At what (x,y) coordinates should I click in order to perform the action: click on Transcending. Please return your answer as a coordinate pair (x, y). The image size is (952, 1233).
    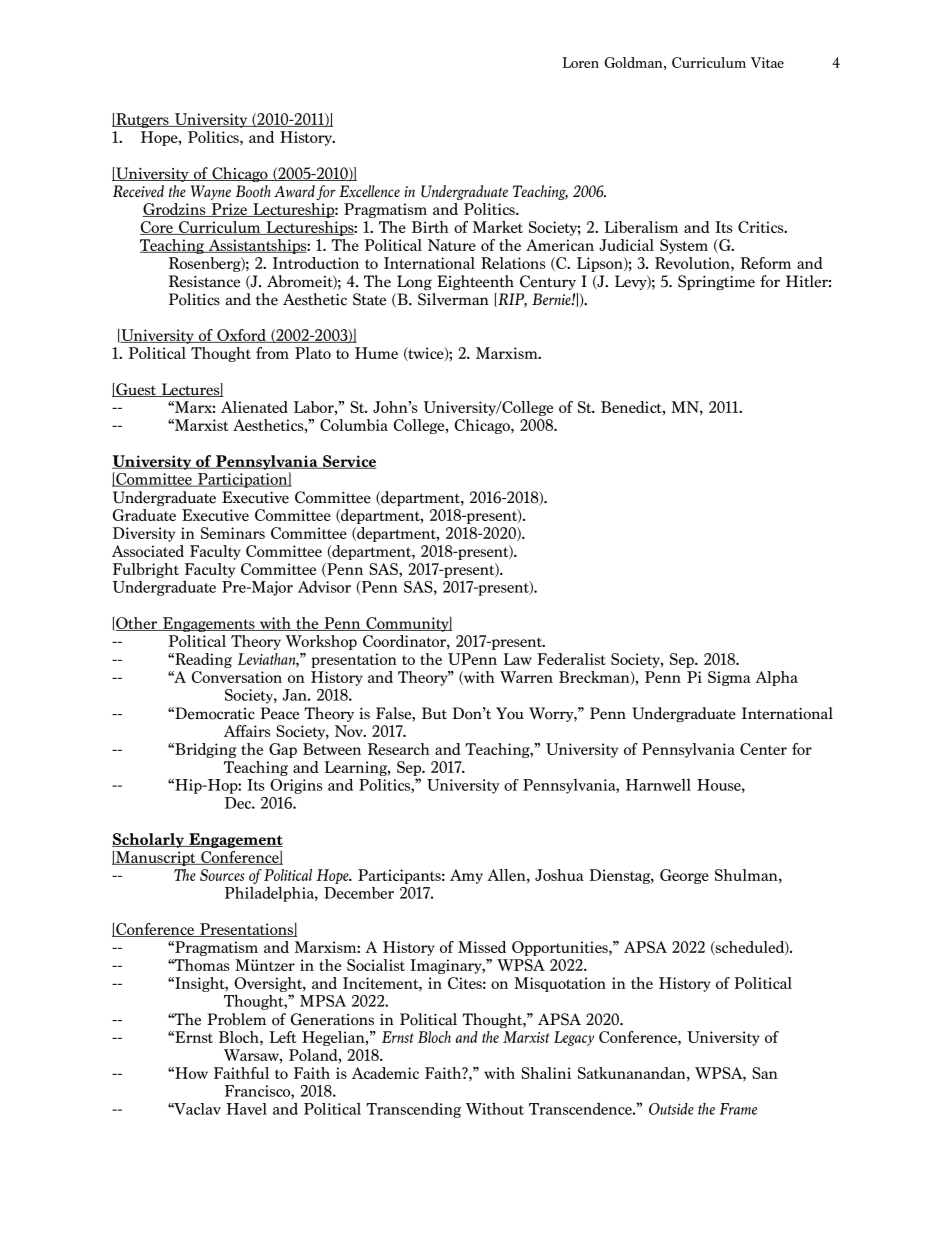
    Looking at the image, I should click on (413, 1110).
